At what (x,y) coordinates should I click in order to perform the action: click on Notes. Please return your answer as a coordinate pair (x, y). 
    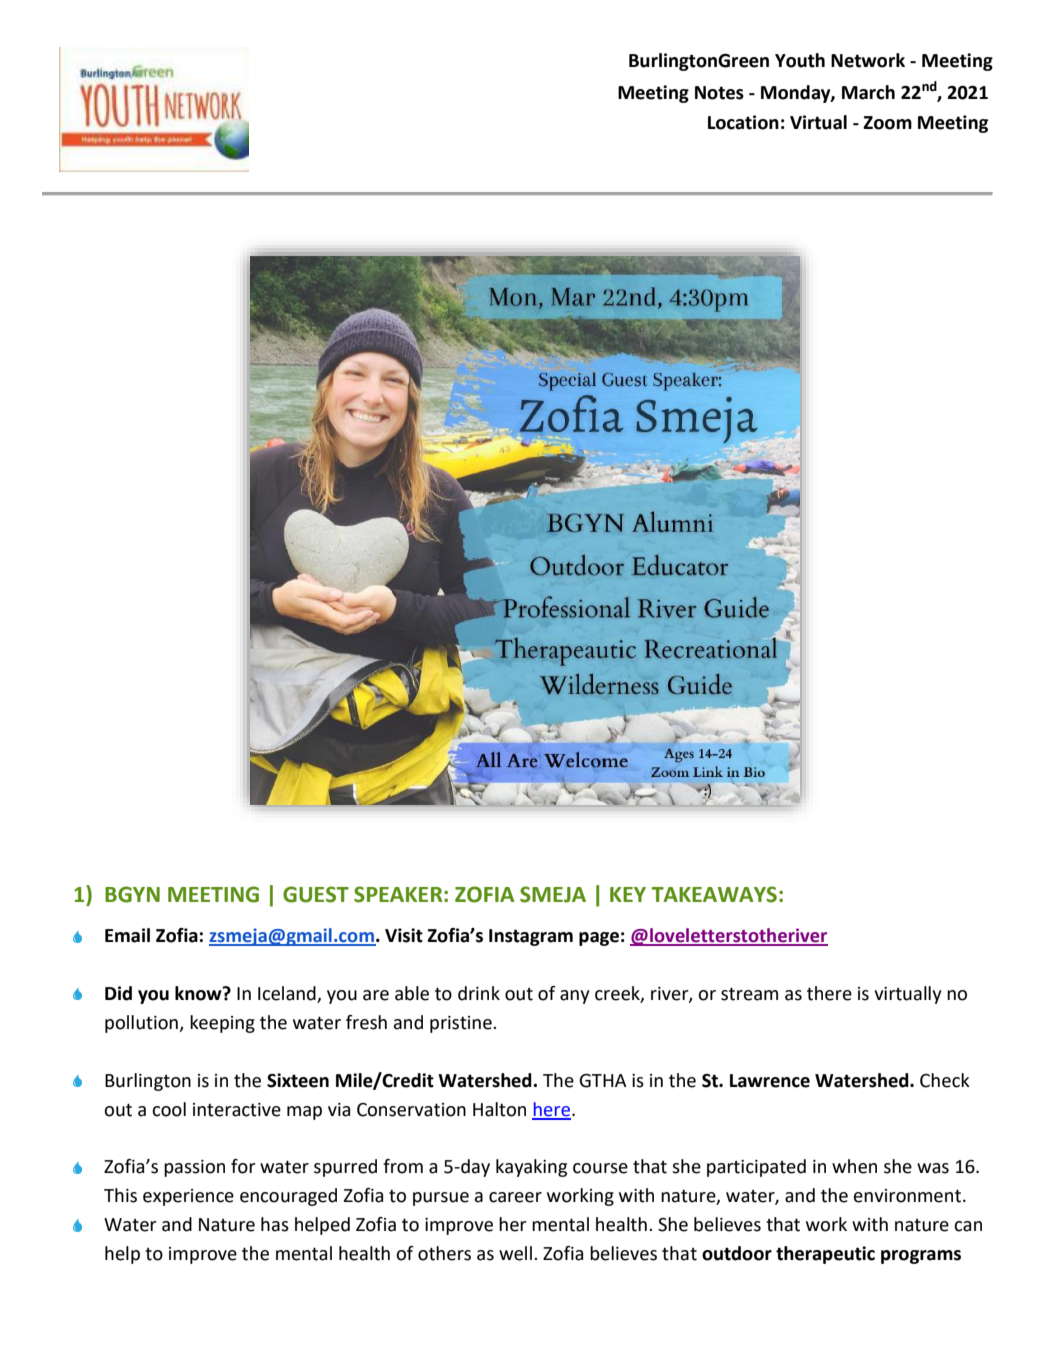
    Looking at the image, I should click on (719, 93).
